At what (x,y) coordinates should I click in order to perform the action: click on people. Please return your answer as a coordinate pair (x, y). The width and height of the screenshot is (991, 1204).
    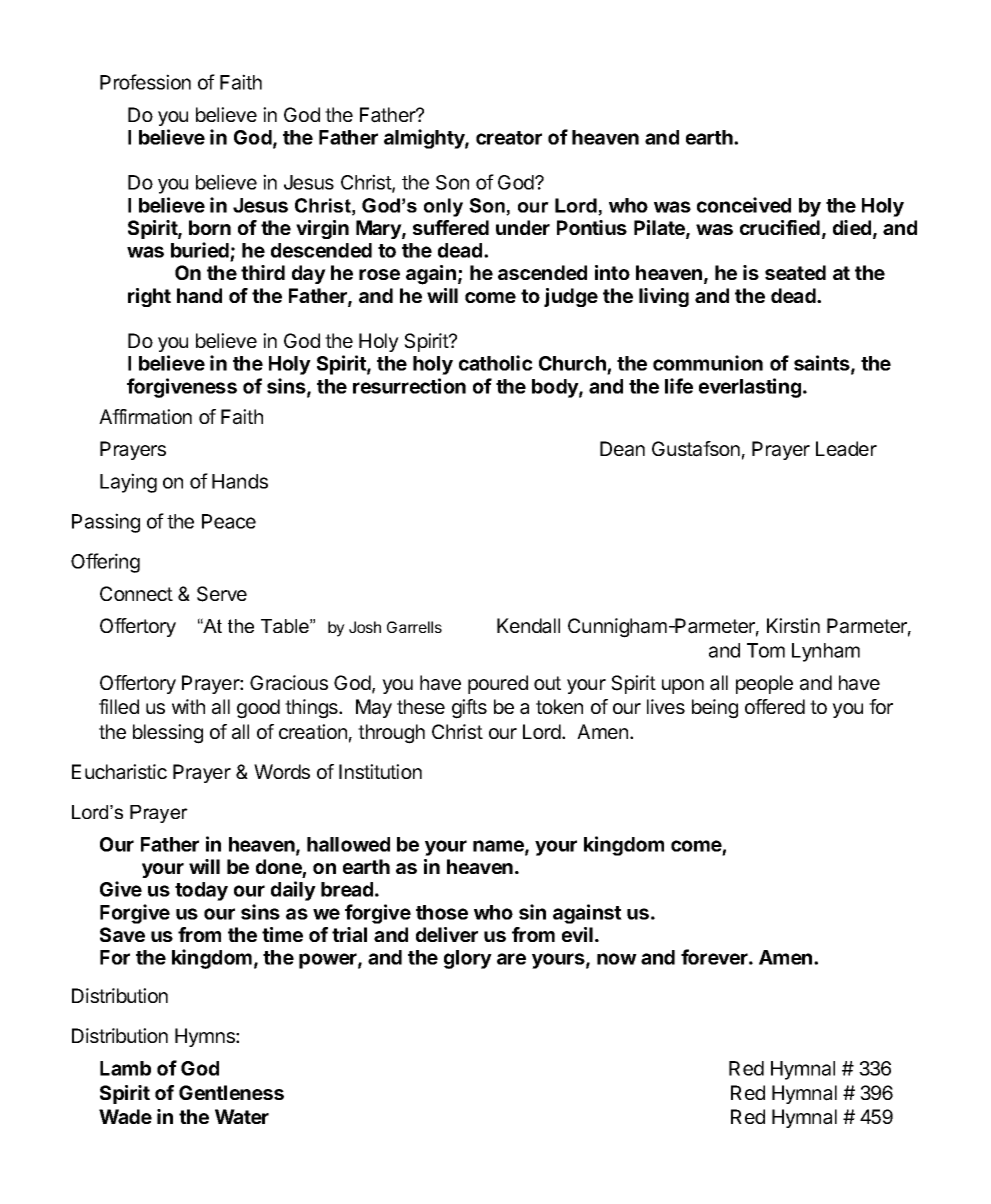
    Looking at the image, I should click on (764, 684).
